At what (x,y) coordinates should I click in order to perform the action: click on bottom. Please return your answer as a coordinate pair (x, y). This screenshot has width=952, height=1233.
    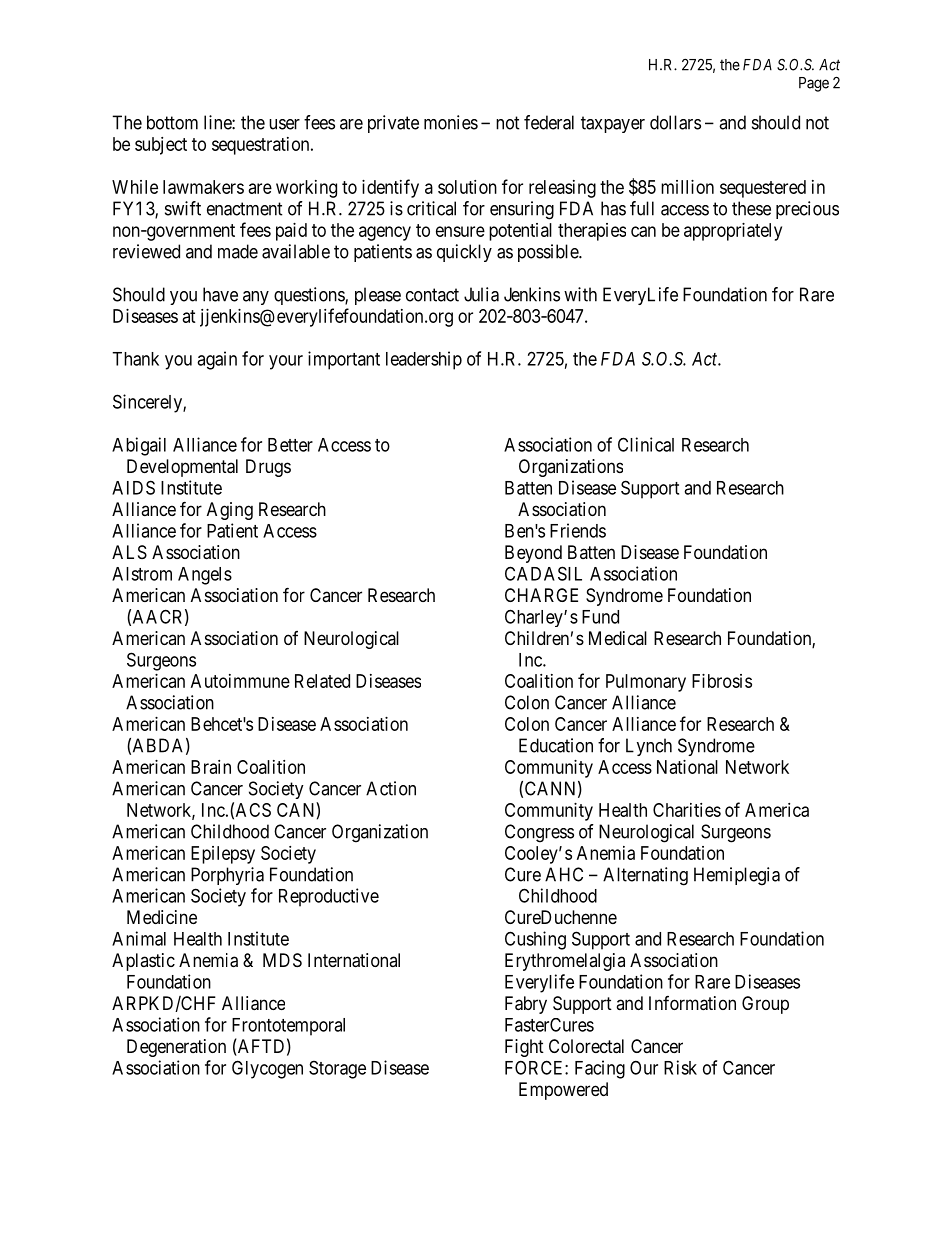
    Looking at the image, I should click on (172, 122).
